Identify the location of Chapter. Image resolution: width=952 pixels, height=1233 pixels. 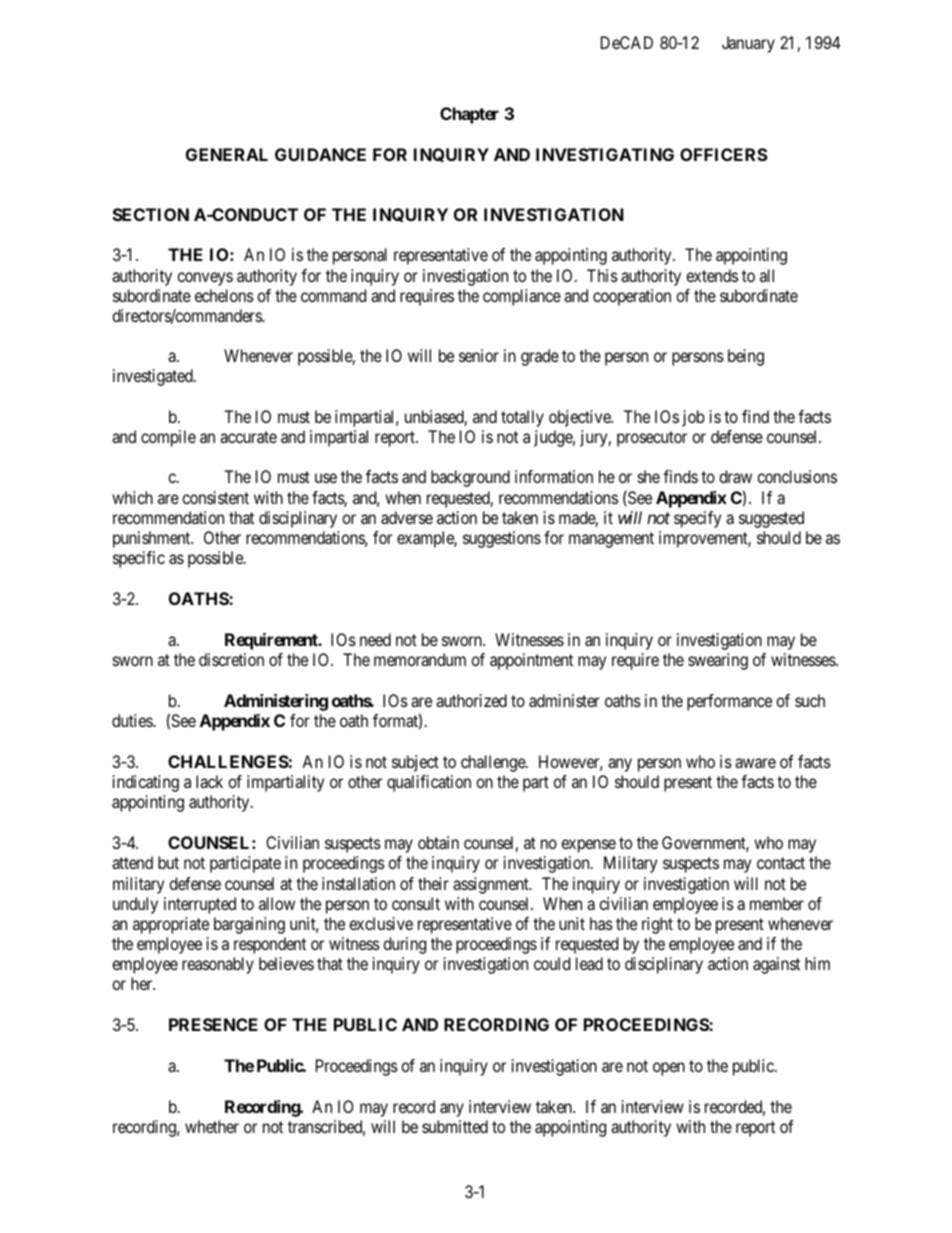
(469, 115).
